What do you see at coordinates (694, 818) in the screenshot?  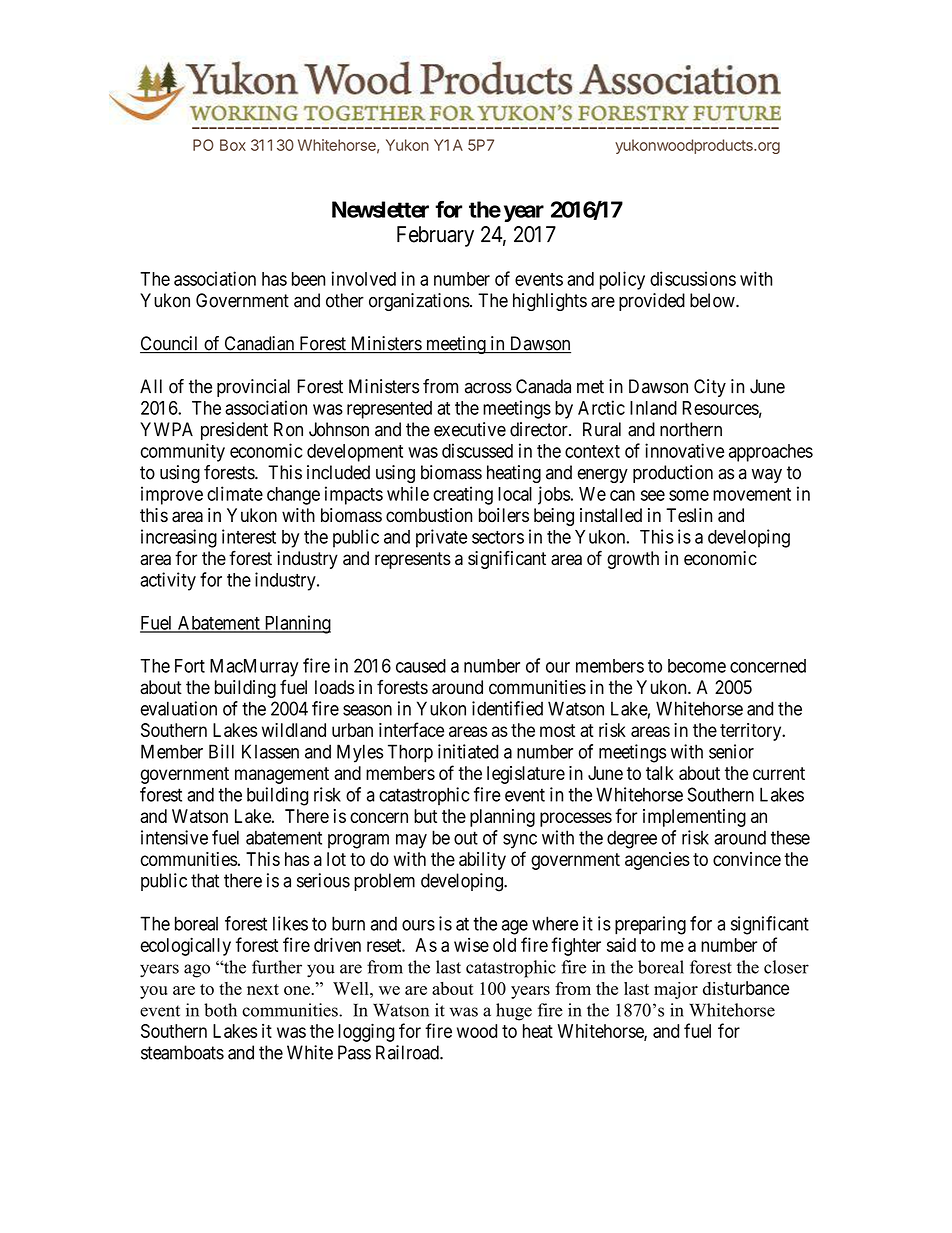 I see `implementing` at bounding box center [694, 818].
